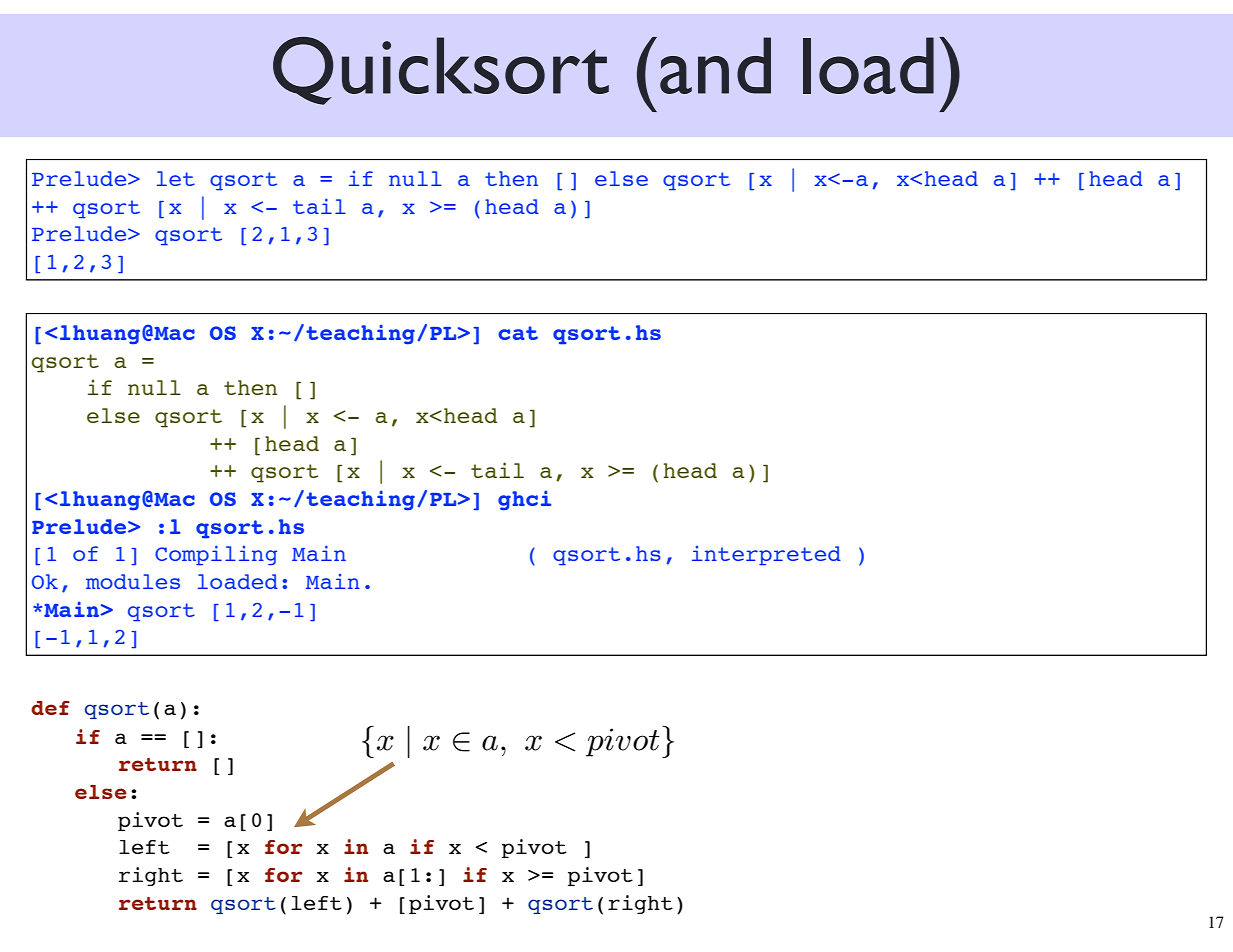  What do you see at coordinates (518, 333) in the document?
I see `cat` at bounding box center [518, 333].
